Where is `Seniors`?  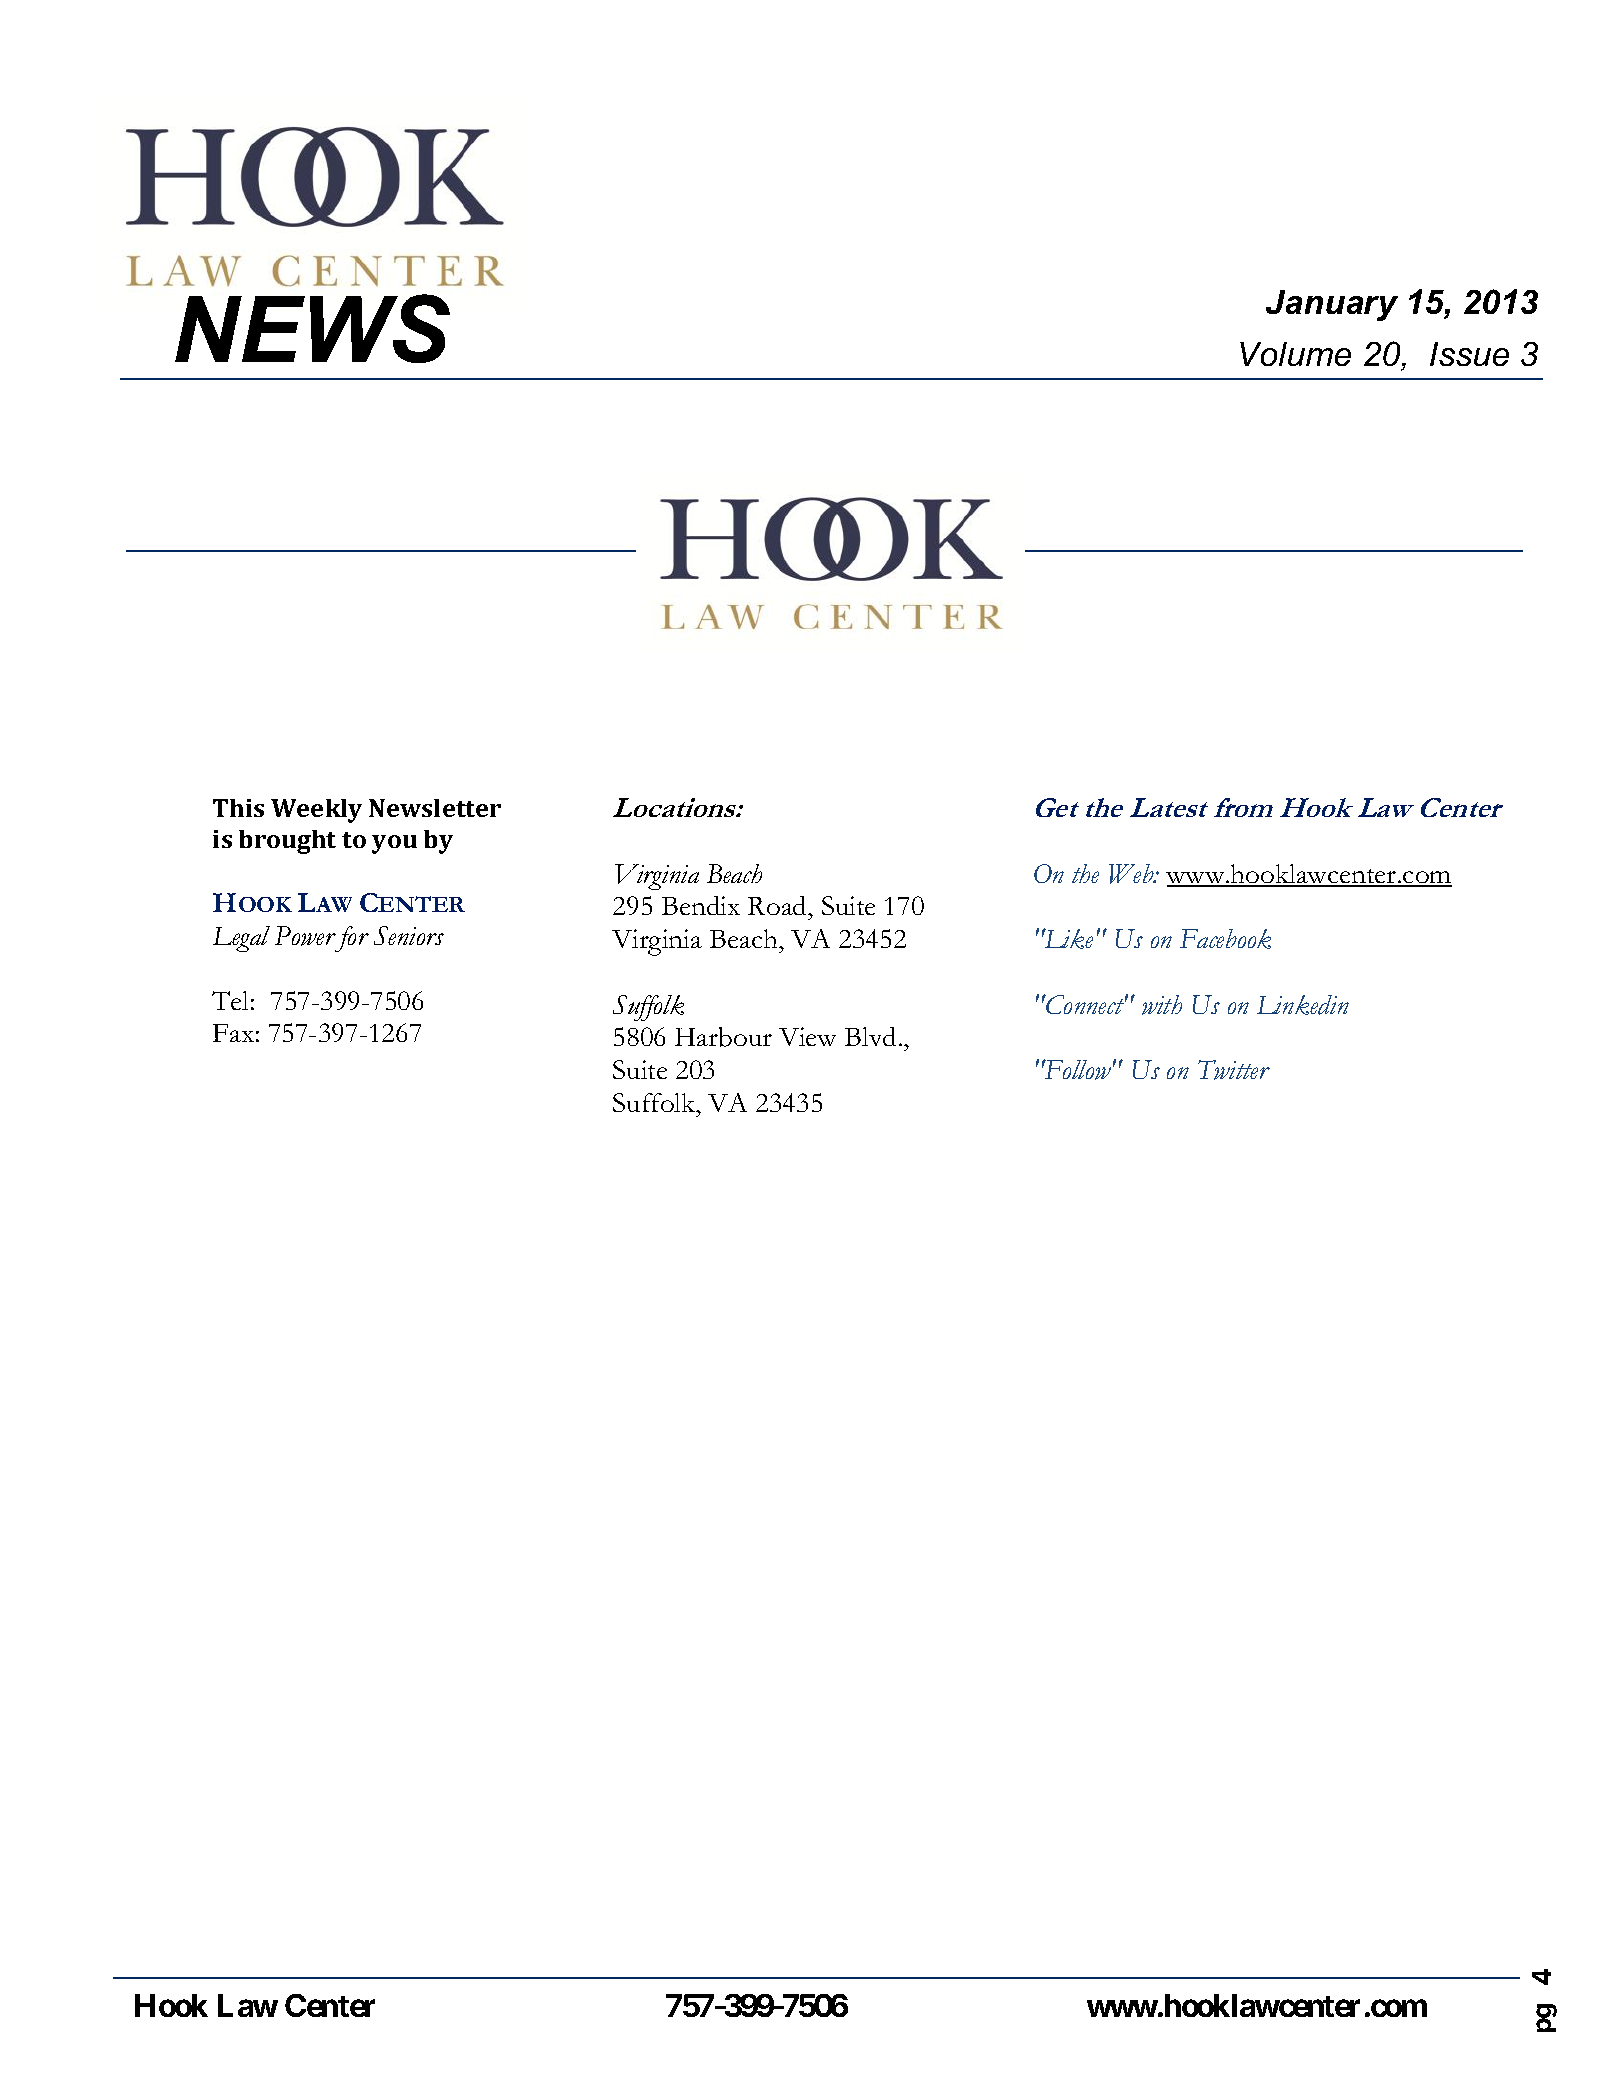
Seniors is located at coordinates (409, 935).
